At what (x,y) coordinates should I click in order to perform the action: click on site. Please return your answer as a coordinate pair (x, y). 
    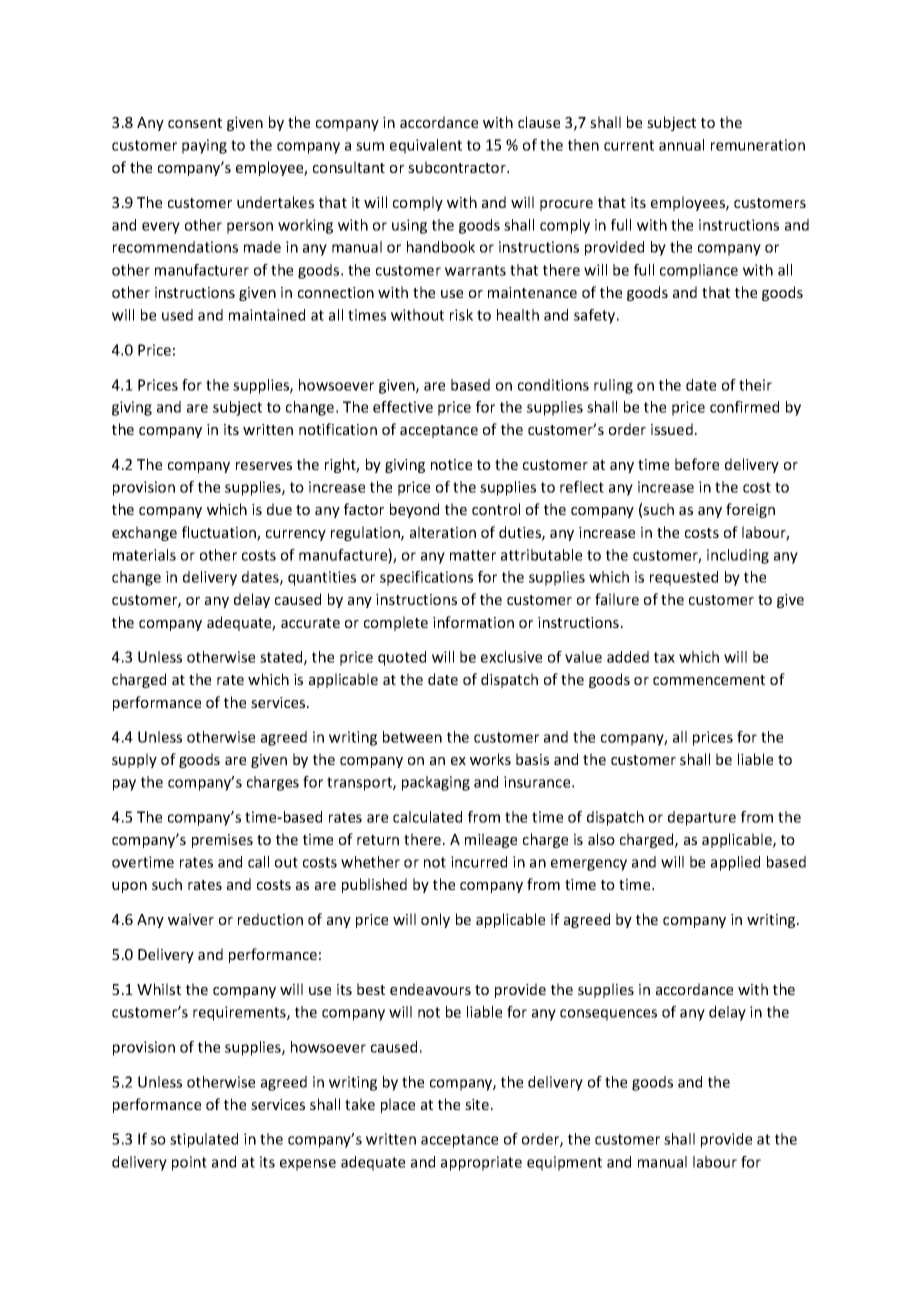
    Looking at the image, I should click on (477, 1104).
